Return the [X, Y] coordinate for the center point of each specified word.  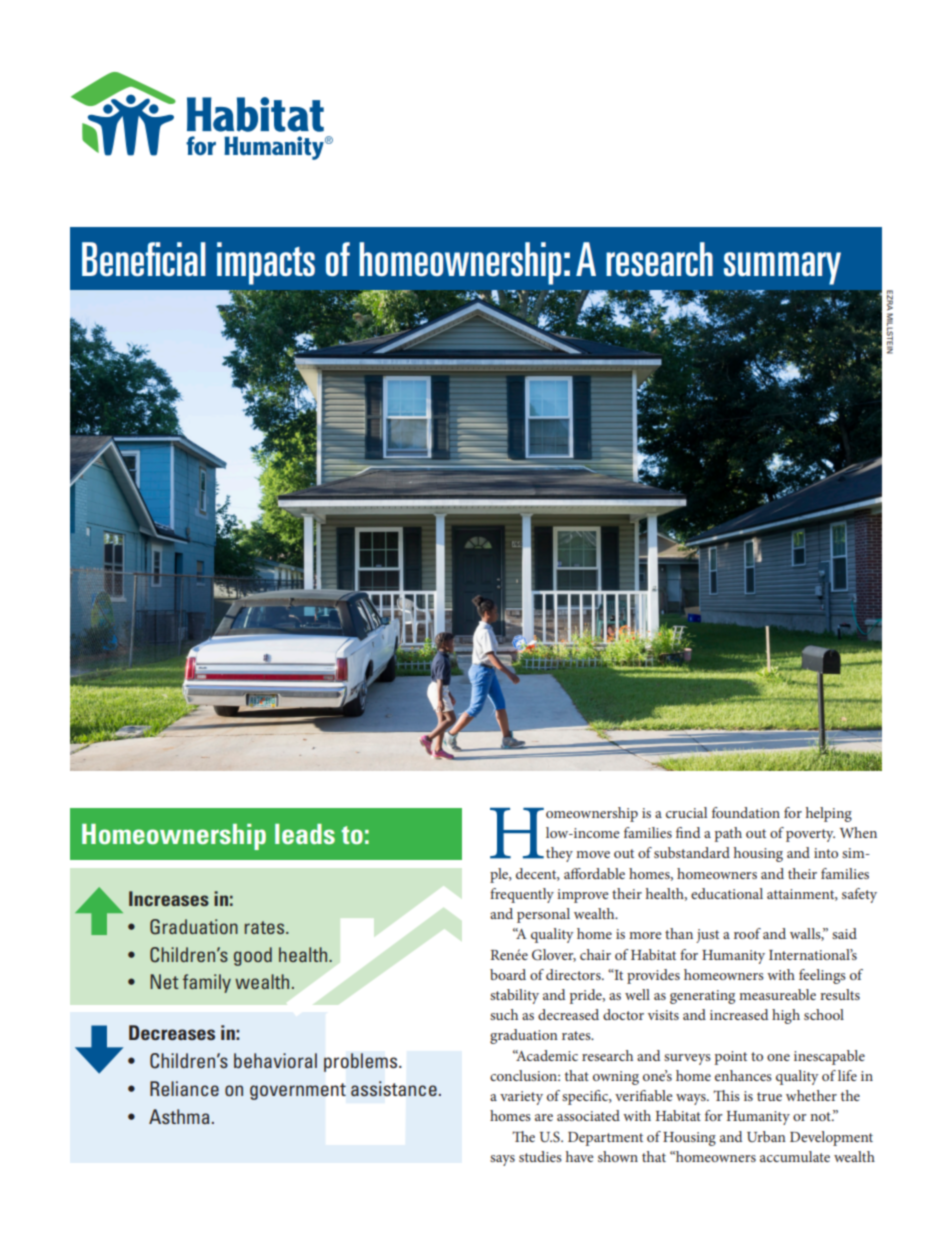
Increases [169, 898]
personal [543, 915]
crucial [686, 812]
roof [747, 933]
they [559, 854]
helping [829, 814]
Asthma [179, 1116]
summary [782, 268]
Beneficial [144, 259]
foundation [746, 812]
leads [305, 834]
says [502, 1160]
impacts [266, 263]
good [253, 956]
